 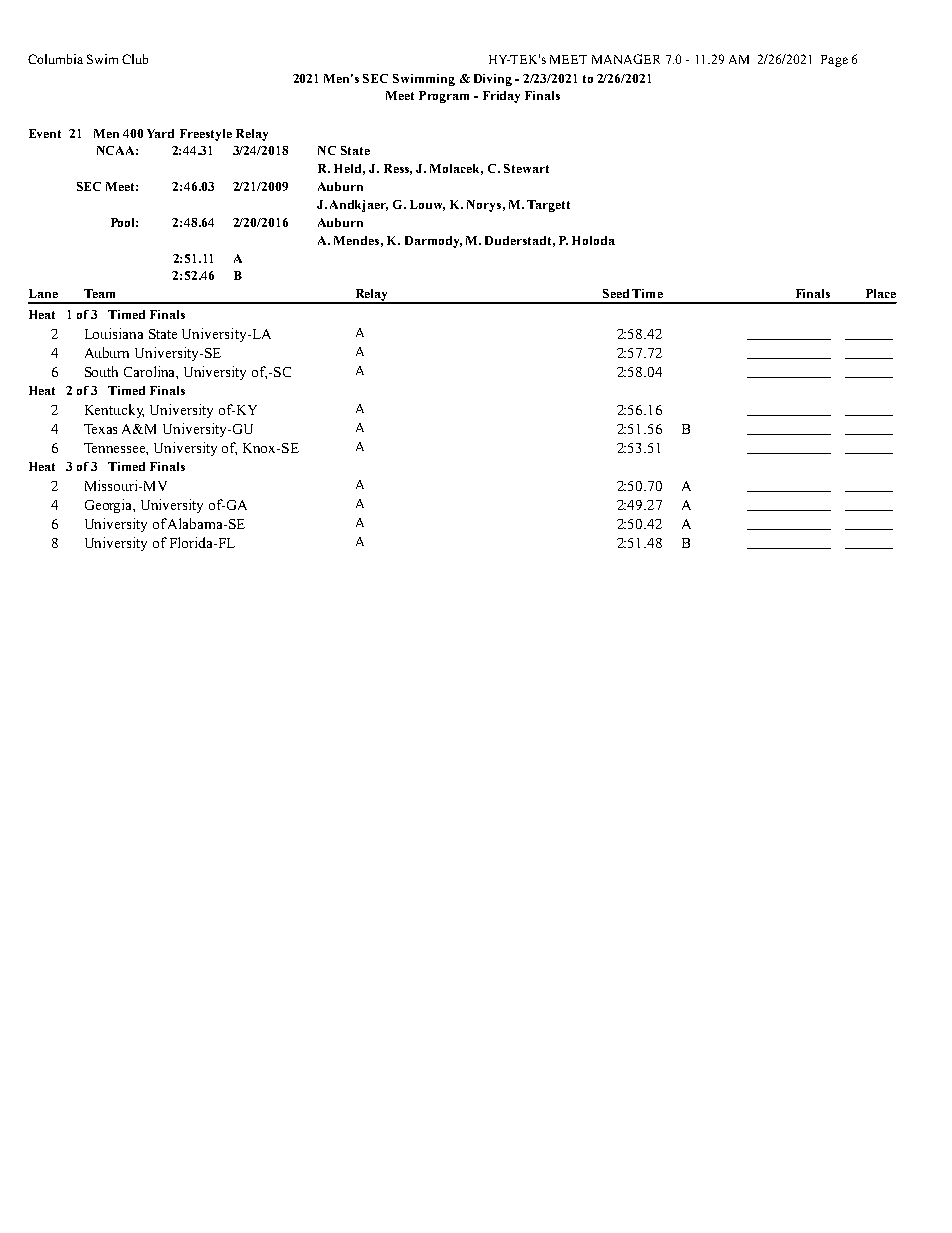 What do you see at coordinates (99, 293) in the screenshot?
I see `Team` at bounding box center [99, 293].
